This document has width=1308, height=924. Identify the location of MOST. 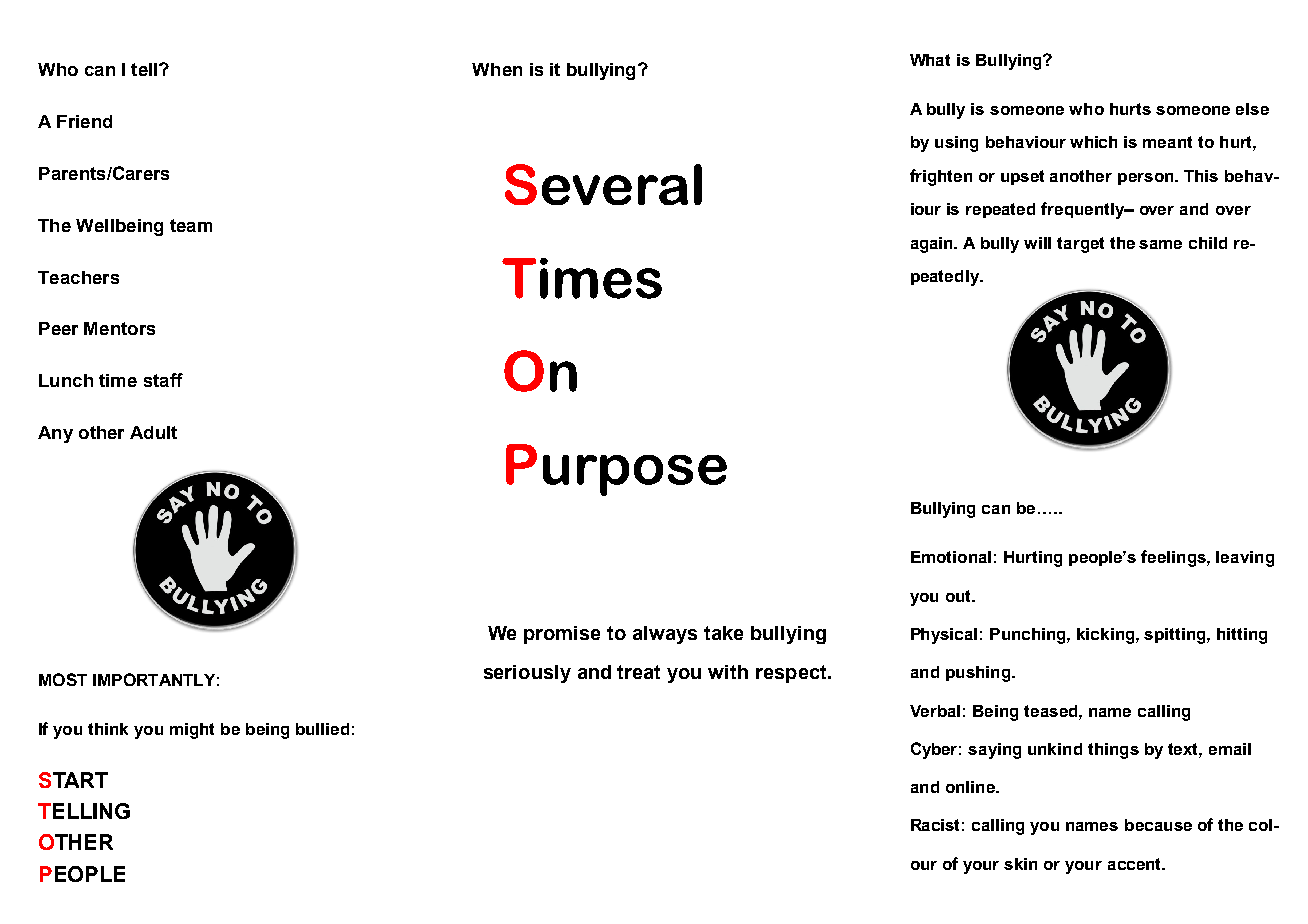
(63, 679).
